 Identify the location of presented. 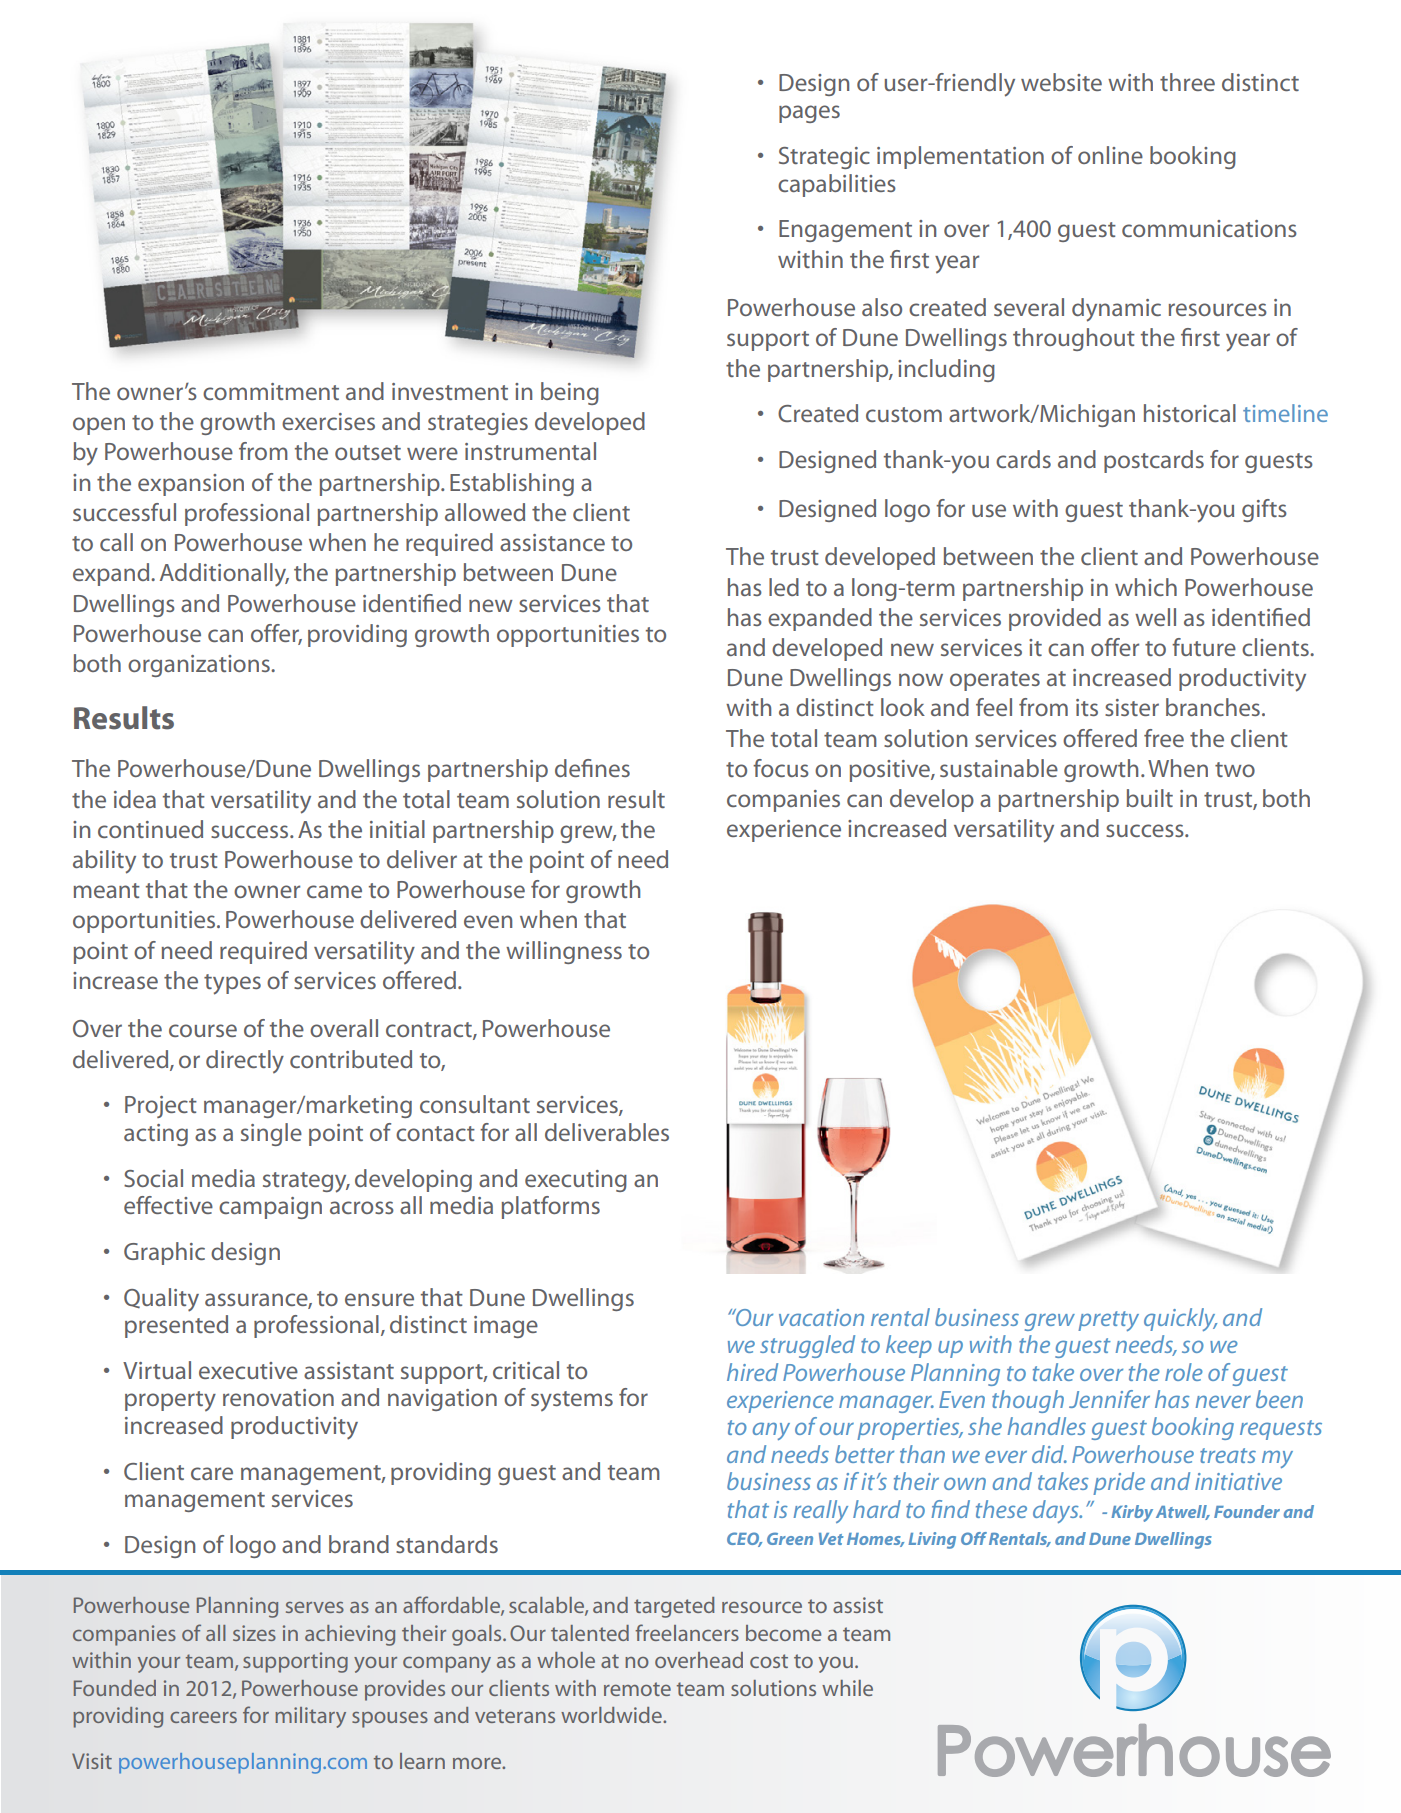
(176, 1326).
